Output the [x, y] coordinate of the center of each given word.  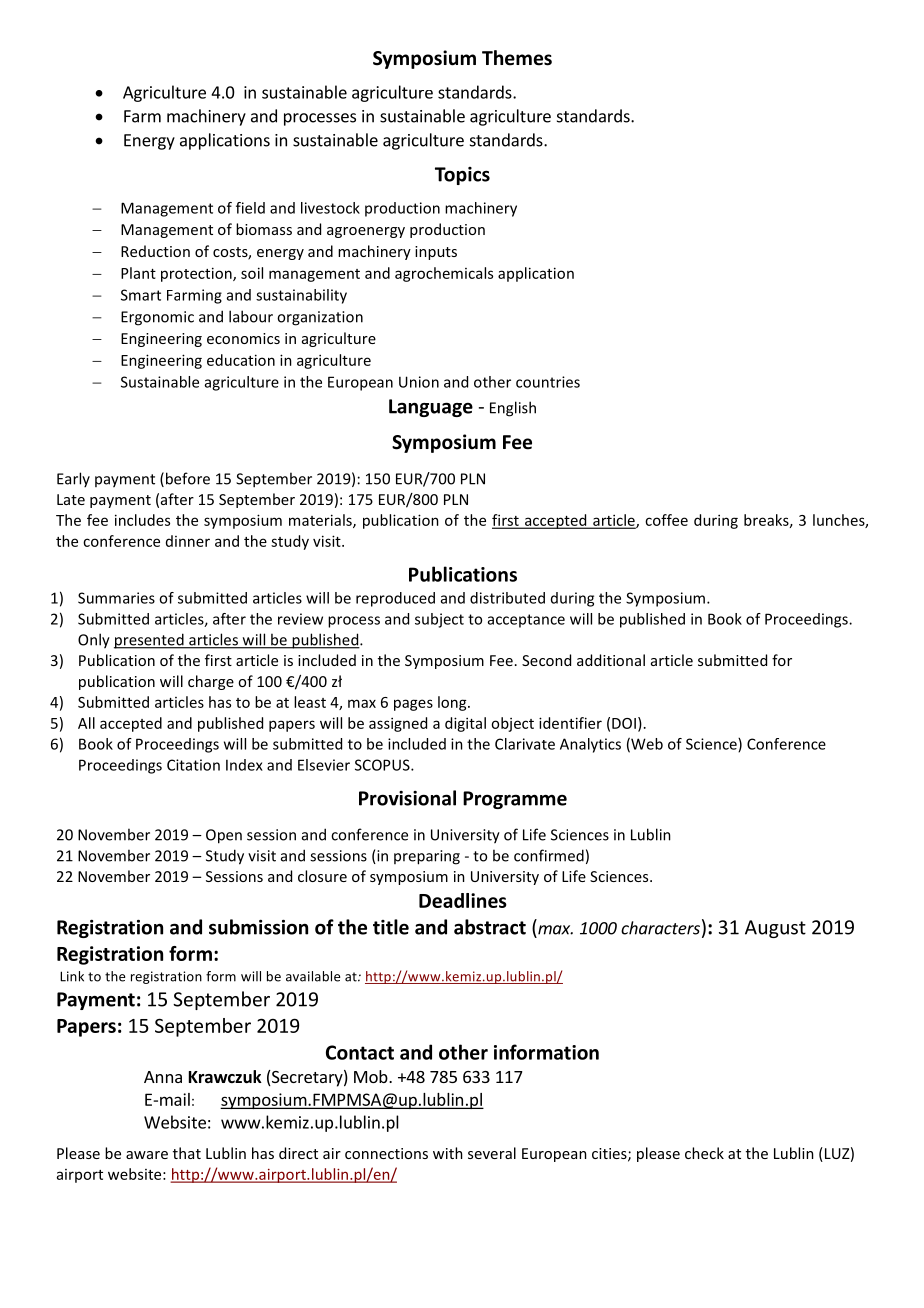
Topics [462, 176]
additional [611, 660]
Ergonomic [157, 318]
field [250, 208]
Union [419, 382]
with [448, 1153]
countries [548, 382]
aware [147, 1155]
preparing [427, 857]
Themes [517, 58]
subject [439, 620]
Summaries [116, 598]
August [775, 929]
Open [224, 836]
